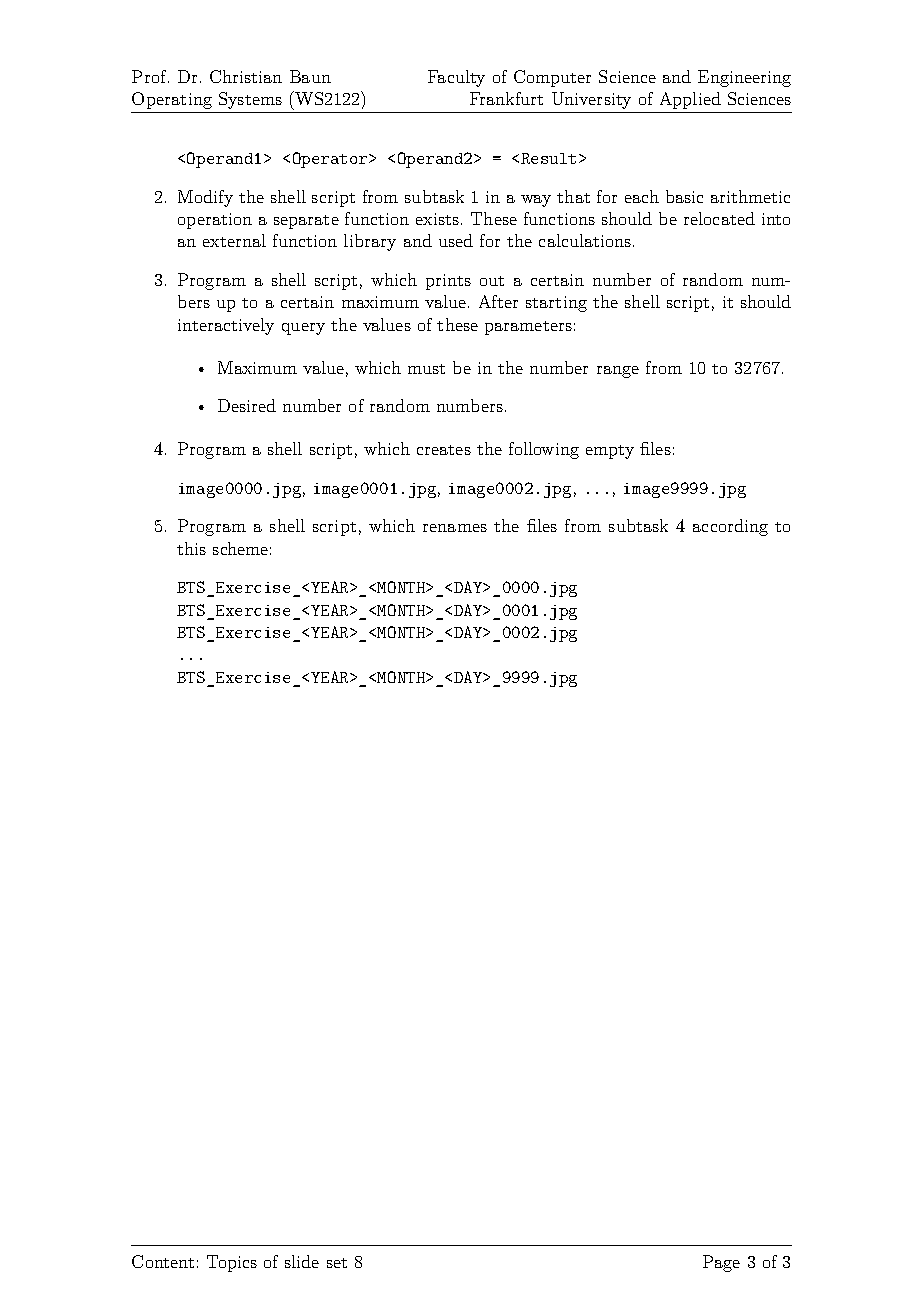 The width and height of the image is (924, 1308). Describe the element at coordinates (690, 100) in the image. I see `Applied` at that location.
